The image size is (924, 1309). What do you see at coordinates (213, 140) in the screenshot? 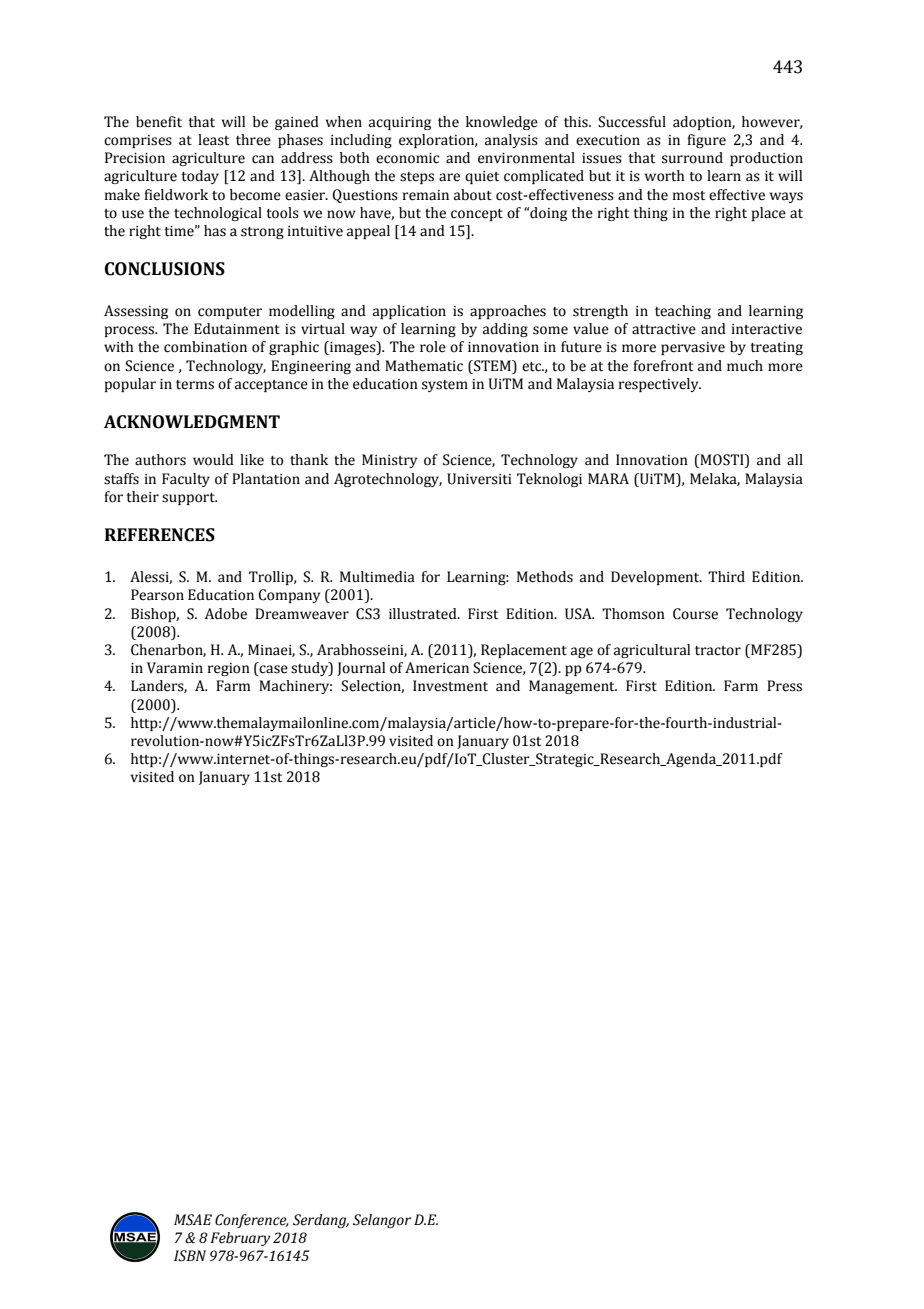
I see `least` at bounding box center [213, 140].
